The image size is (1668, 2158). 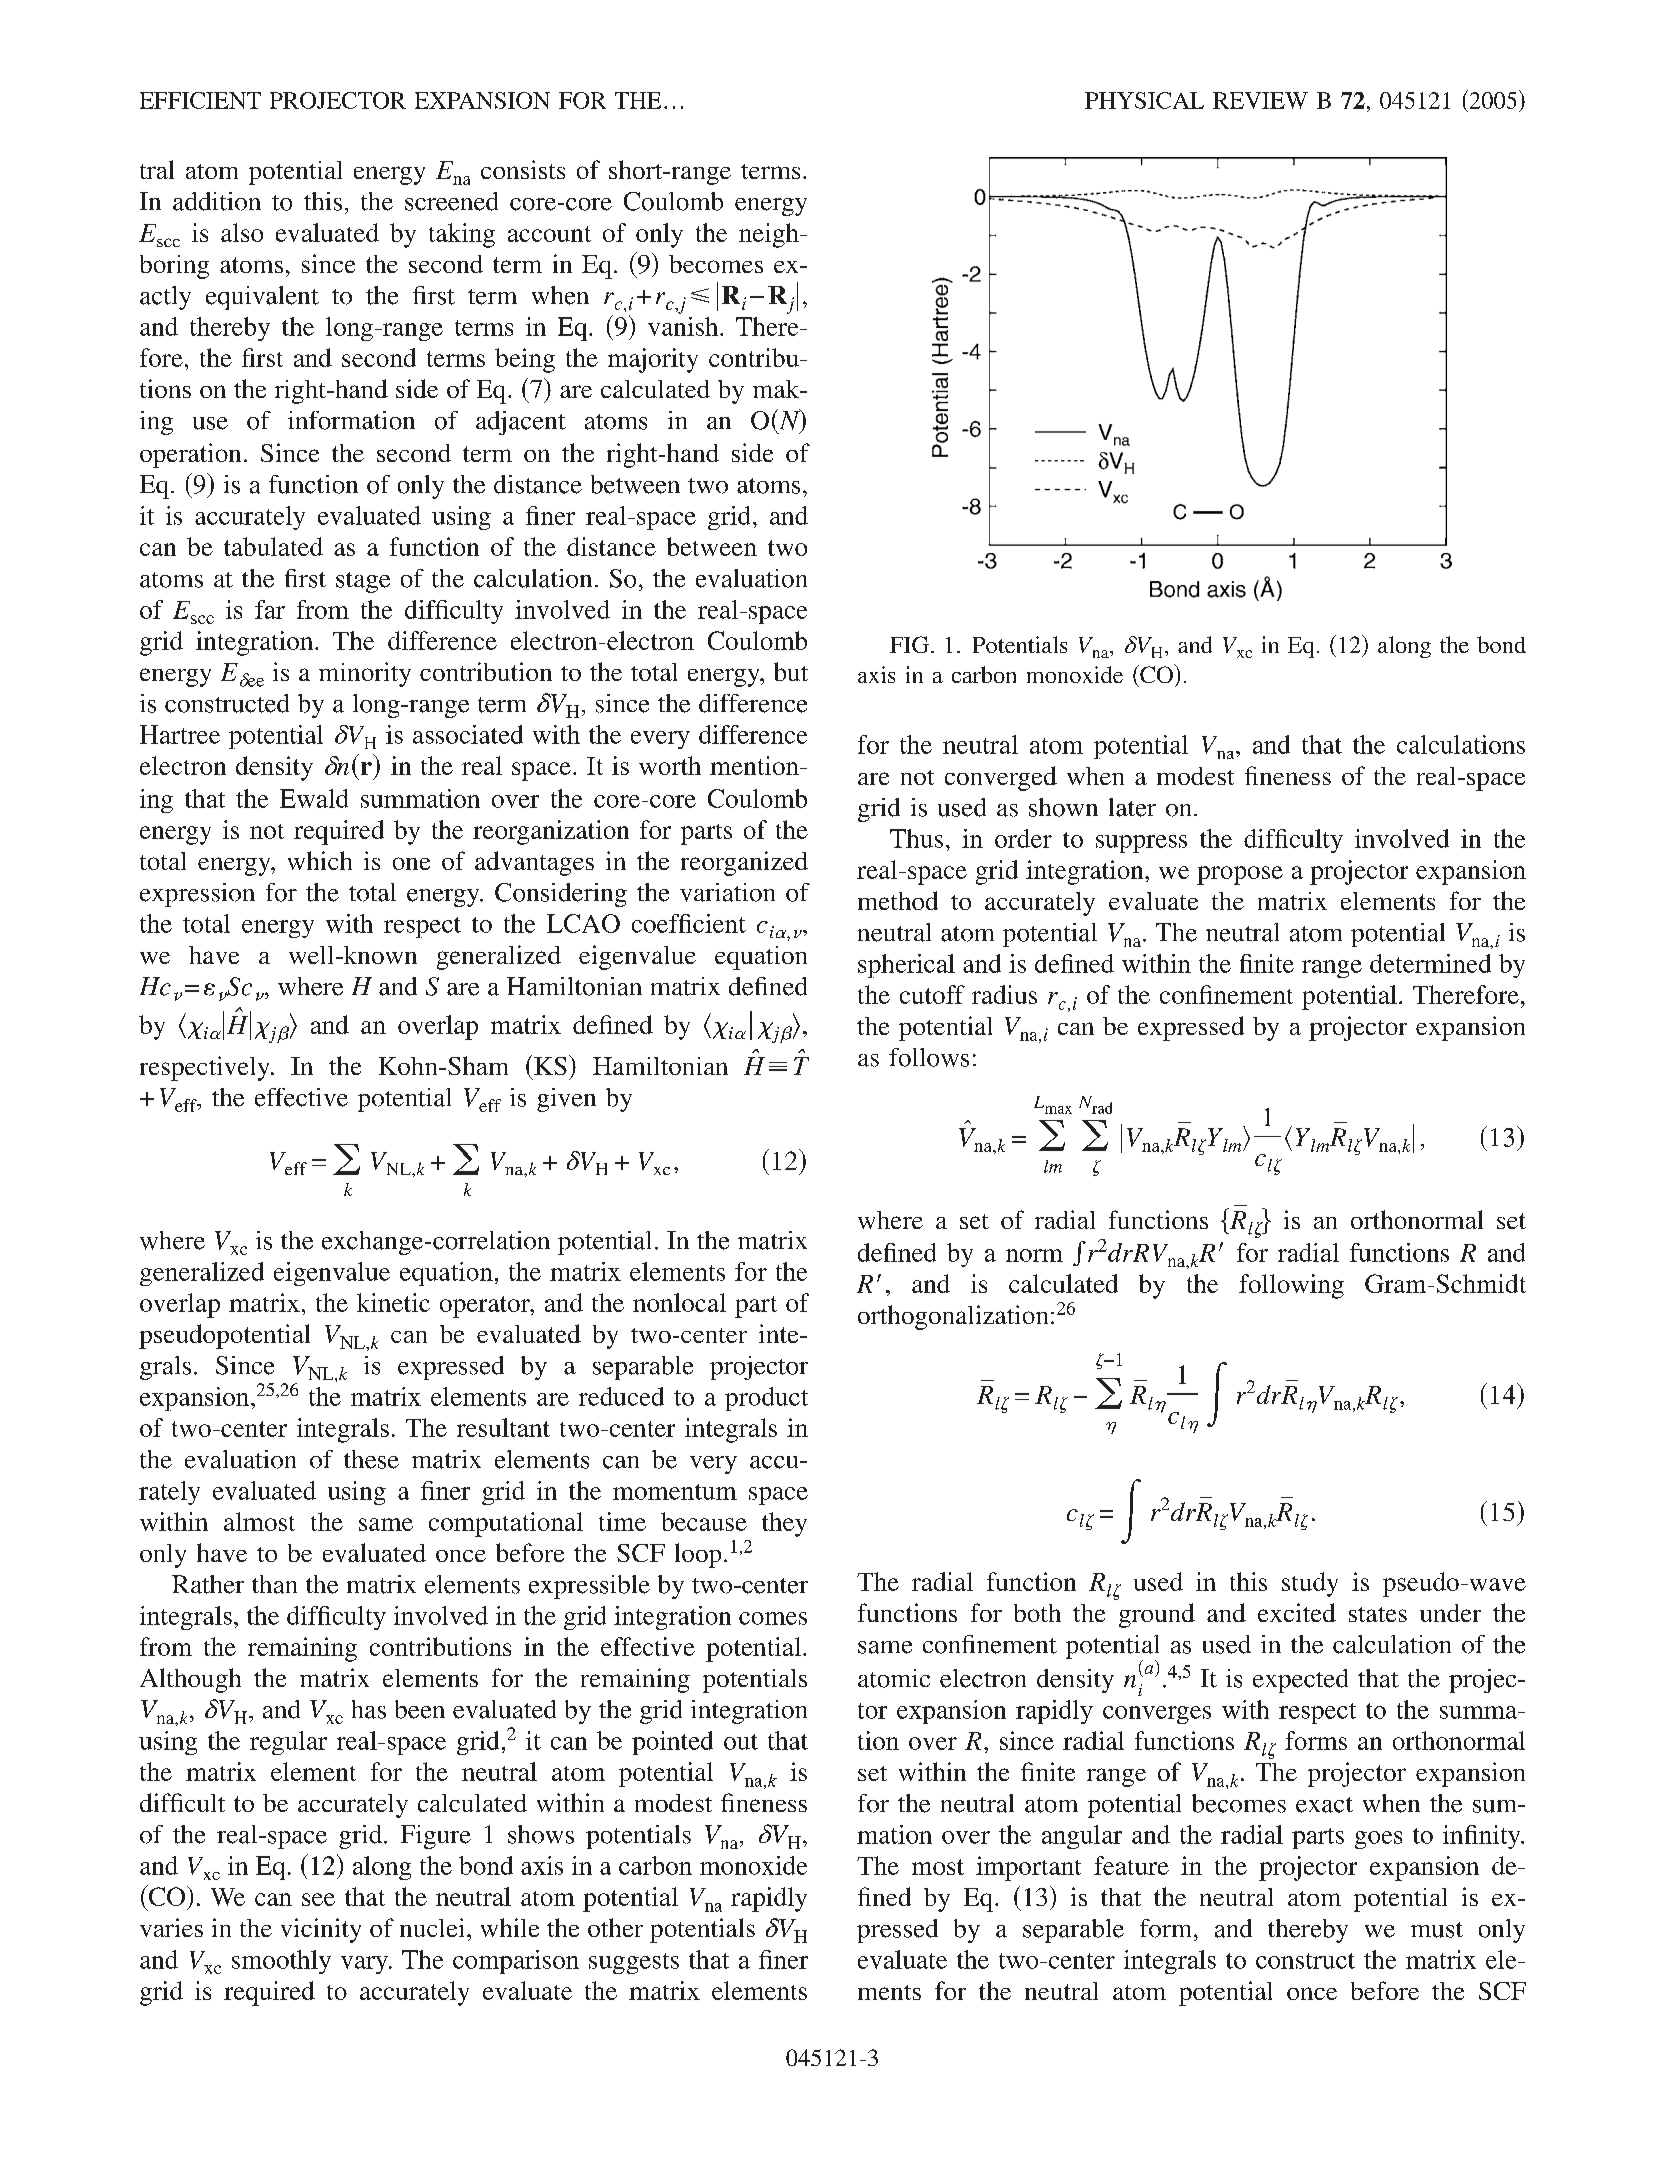 I want to click on suggests, so click(x=634, y=1963).
